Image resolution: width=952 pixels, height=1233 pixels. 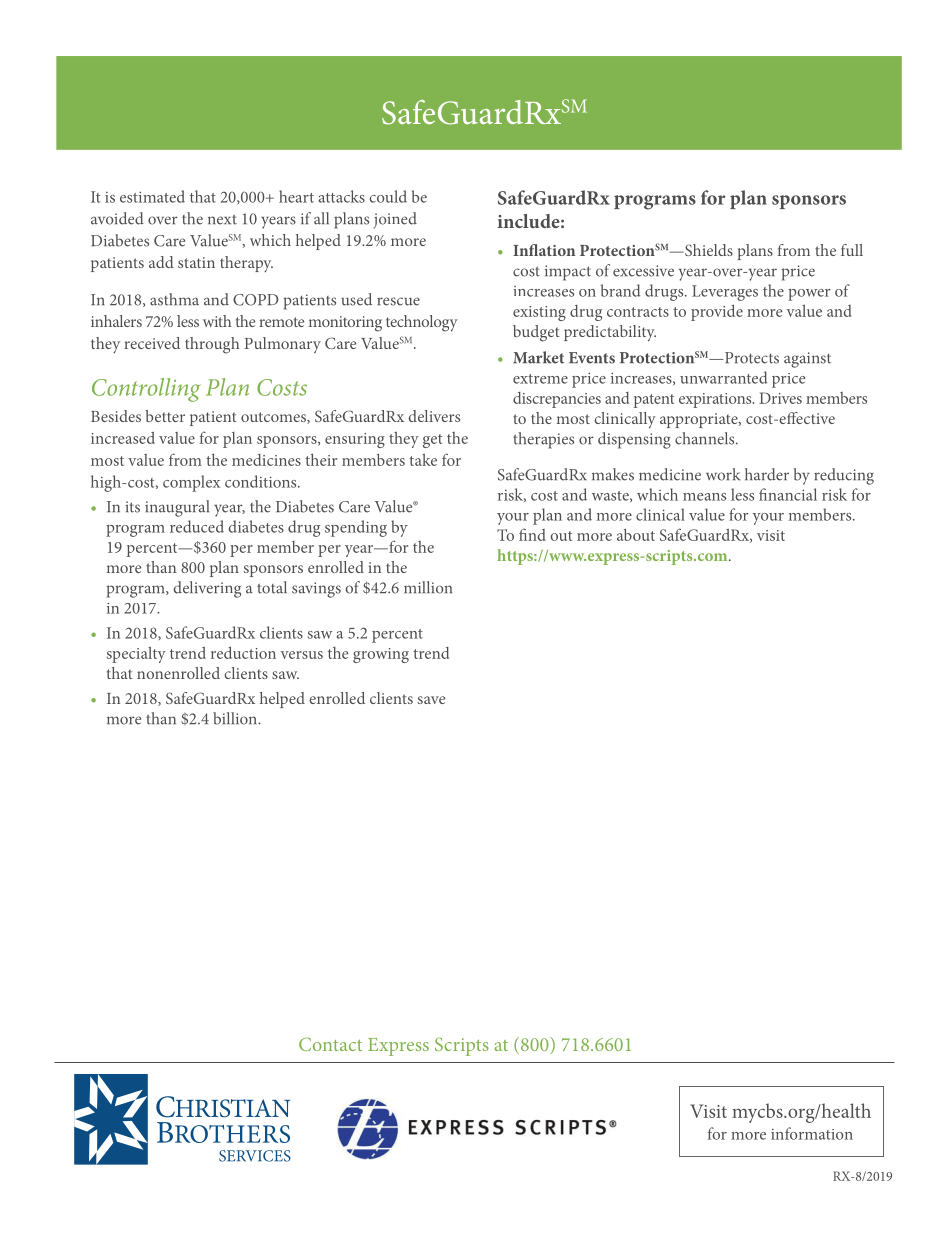 What do you see at coordinates (428, 587) in the page?
I see `million` at bounding box center [428, 587].
